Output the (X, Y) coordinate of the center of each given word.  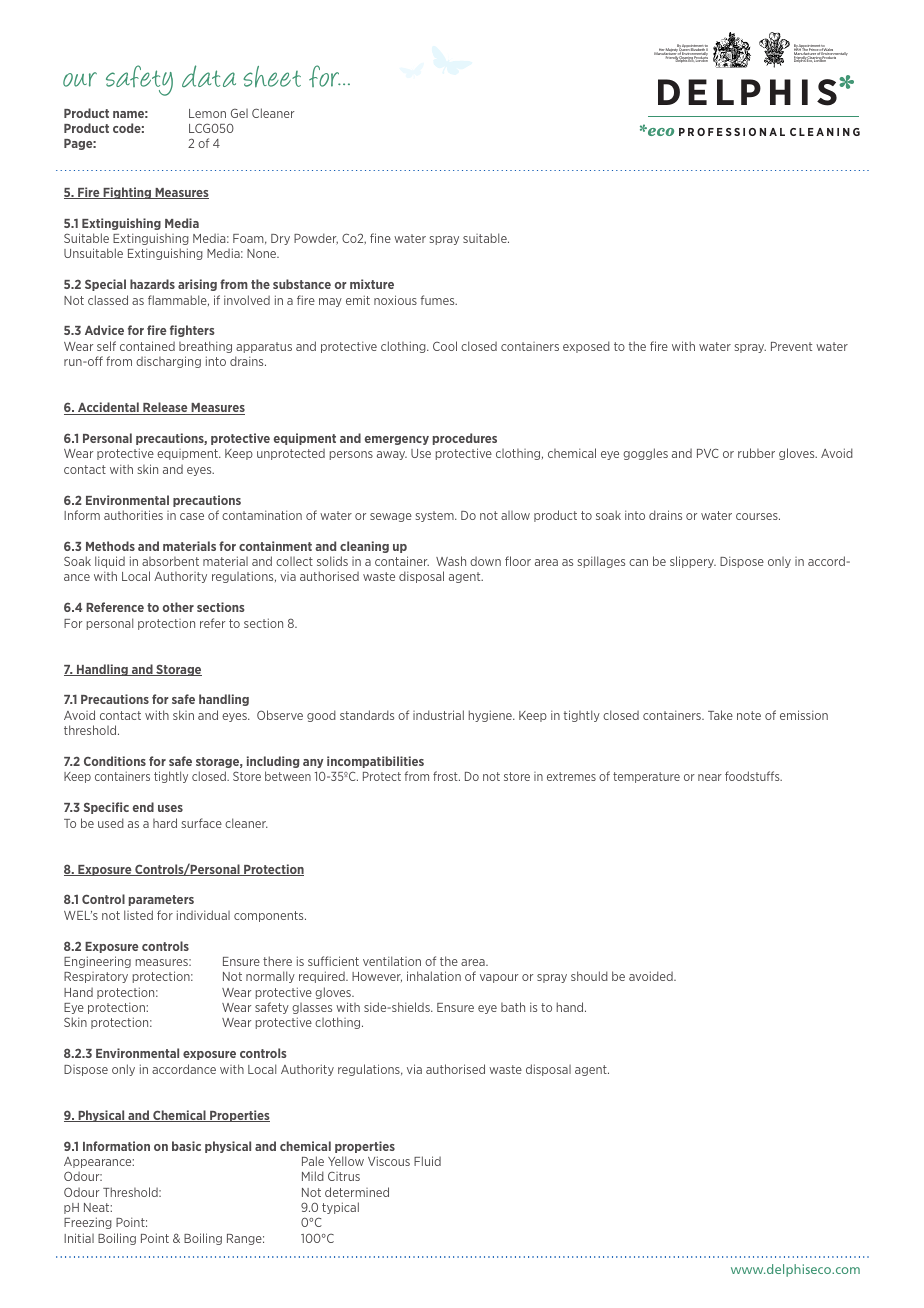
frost (446, 776)
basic (186, 1146)
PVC (708, 453)
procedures (465, 439)
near (710, 777)
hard (165, 823)
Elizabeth (698, 50)
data (209, 76)
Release (165, 408)
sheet (272, 76)
